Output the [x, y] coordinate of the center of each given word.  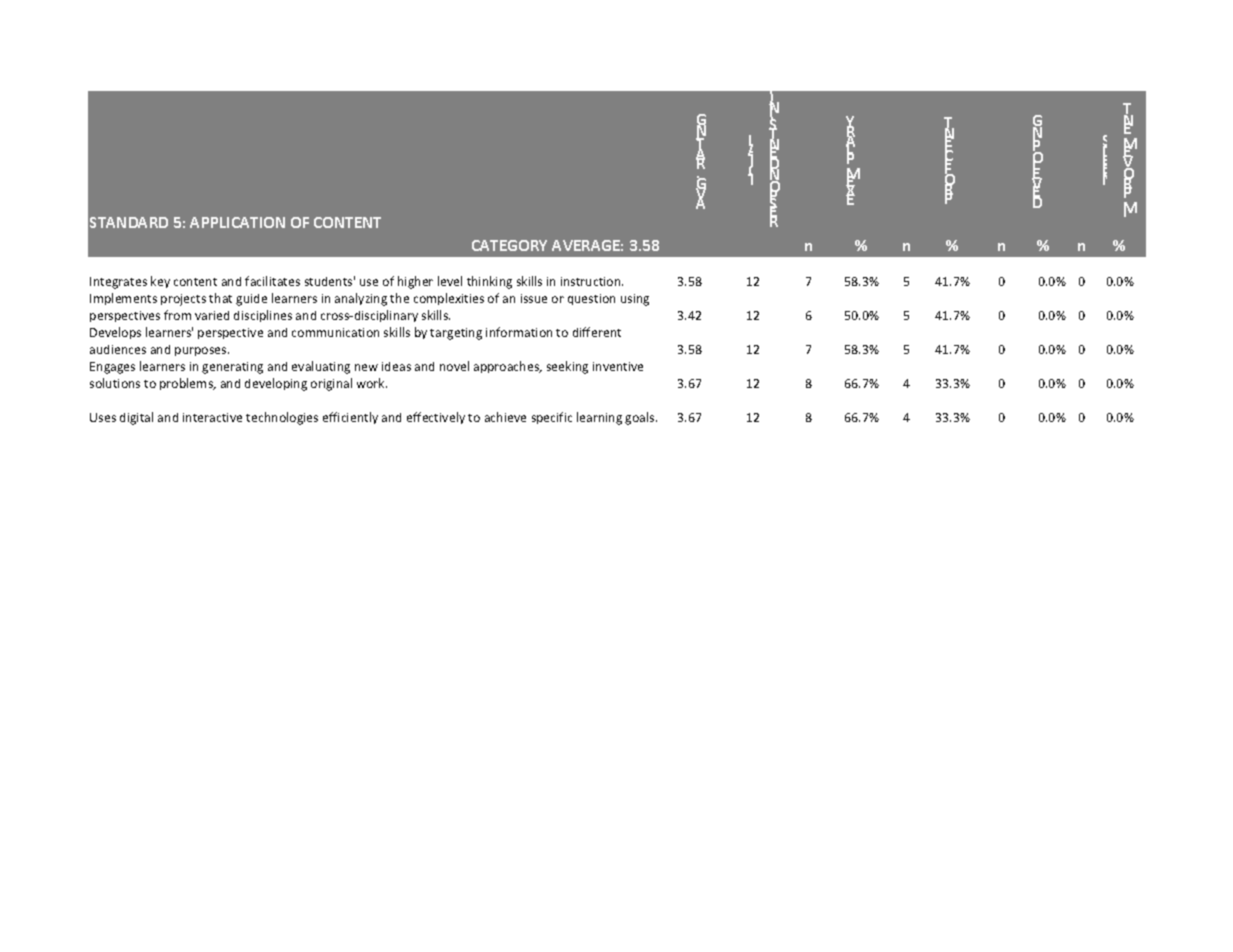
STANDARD [129, 222]
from [177, 315]
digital [136, 418]
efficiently [350, 418]
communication [335, 332]
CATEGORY [509, 245]
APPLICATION [237, 222]
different [597, 332]
